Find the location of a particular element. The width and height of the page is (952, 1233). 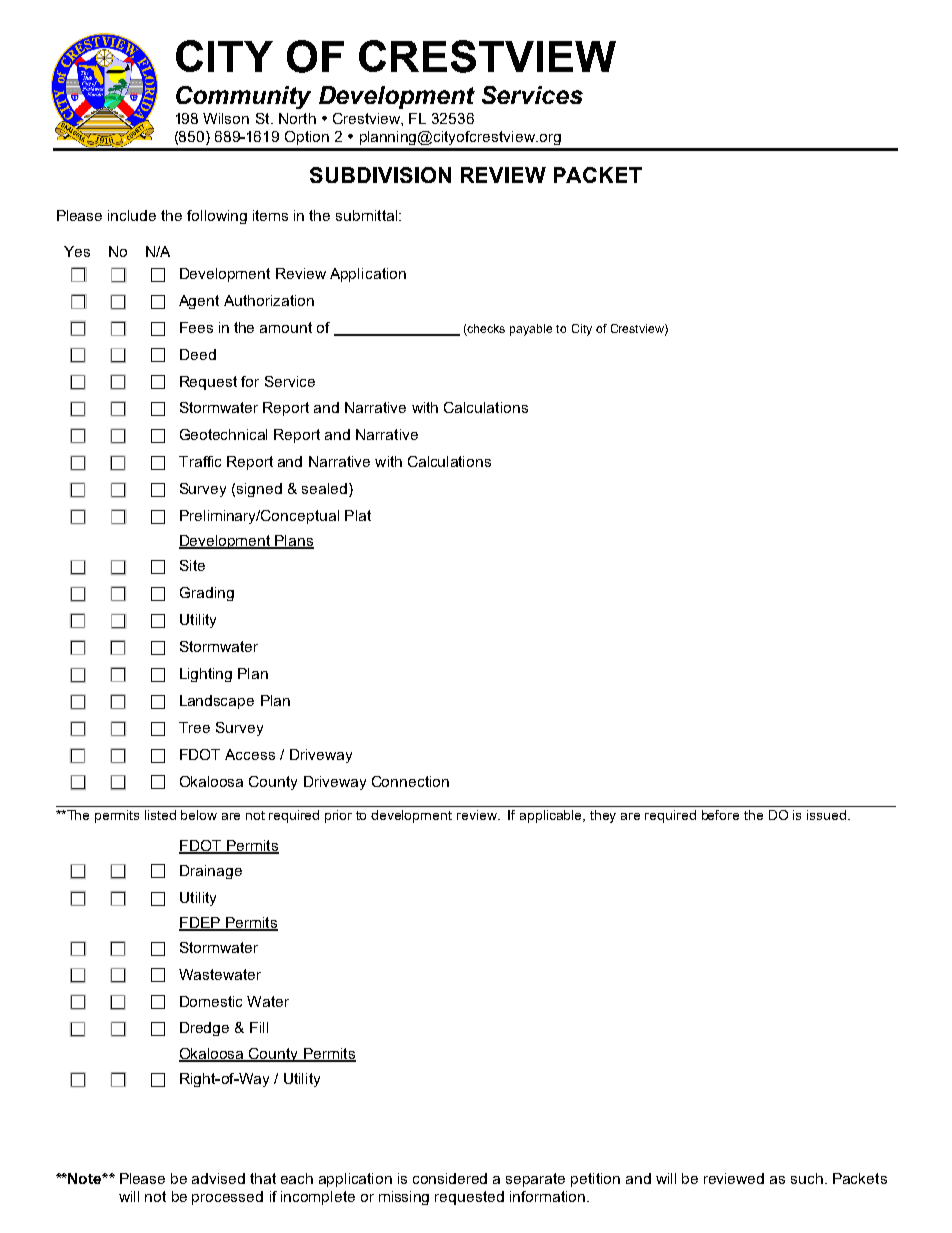

such is located at coordinates (807, 1178).
